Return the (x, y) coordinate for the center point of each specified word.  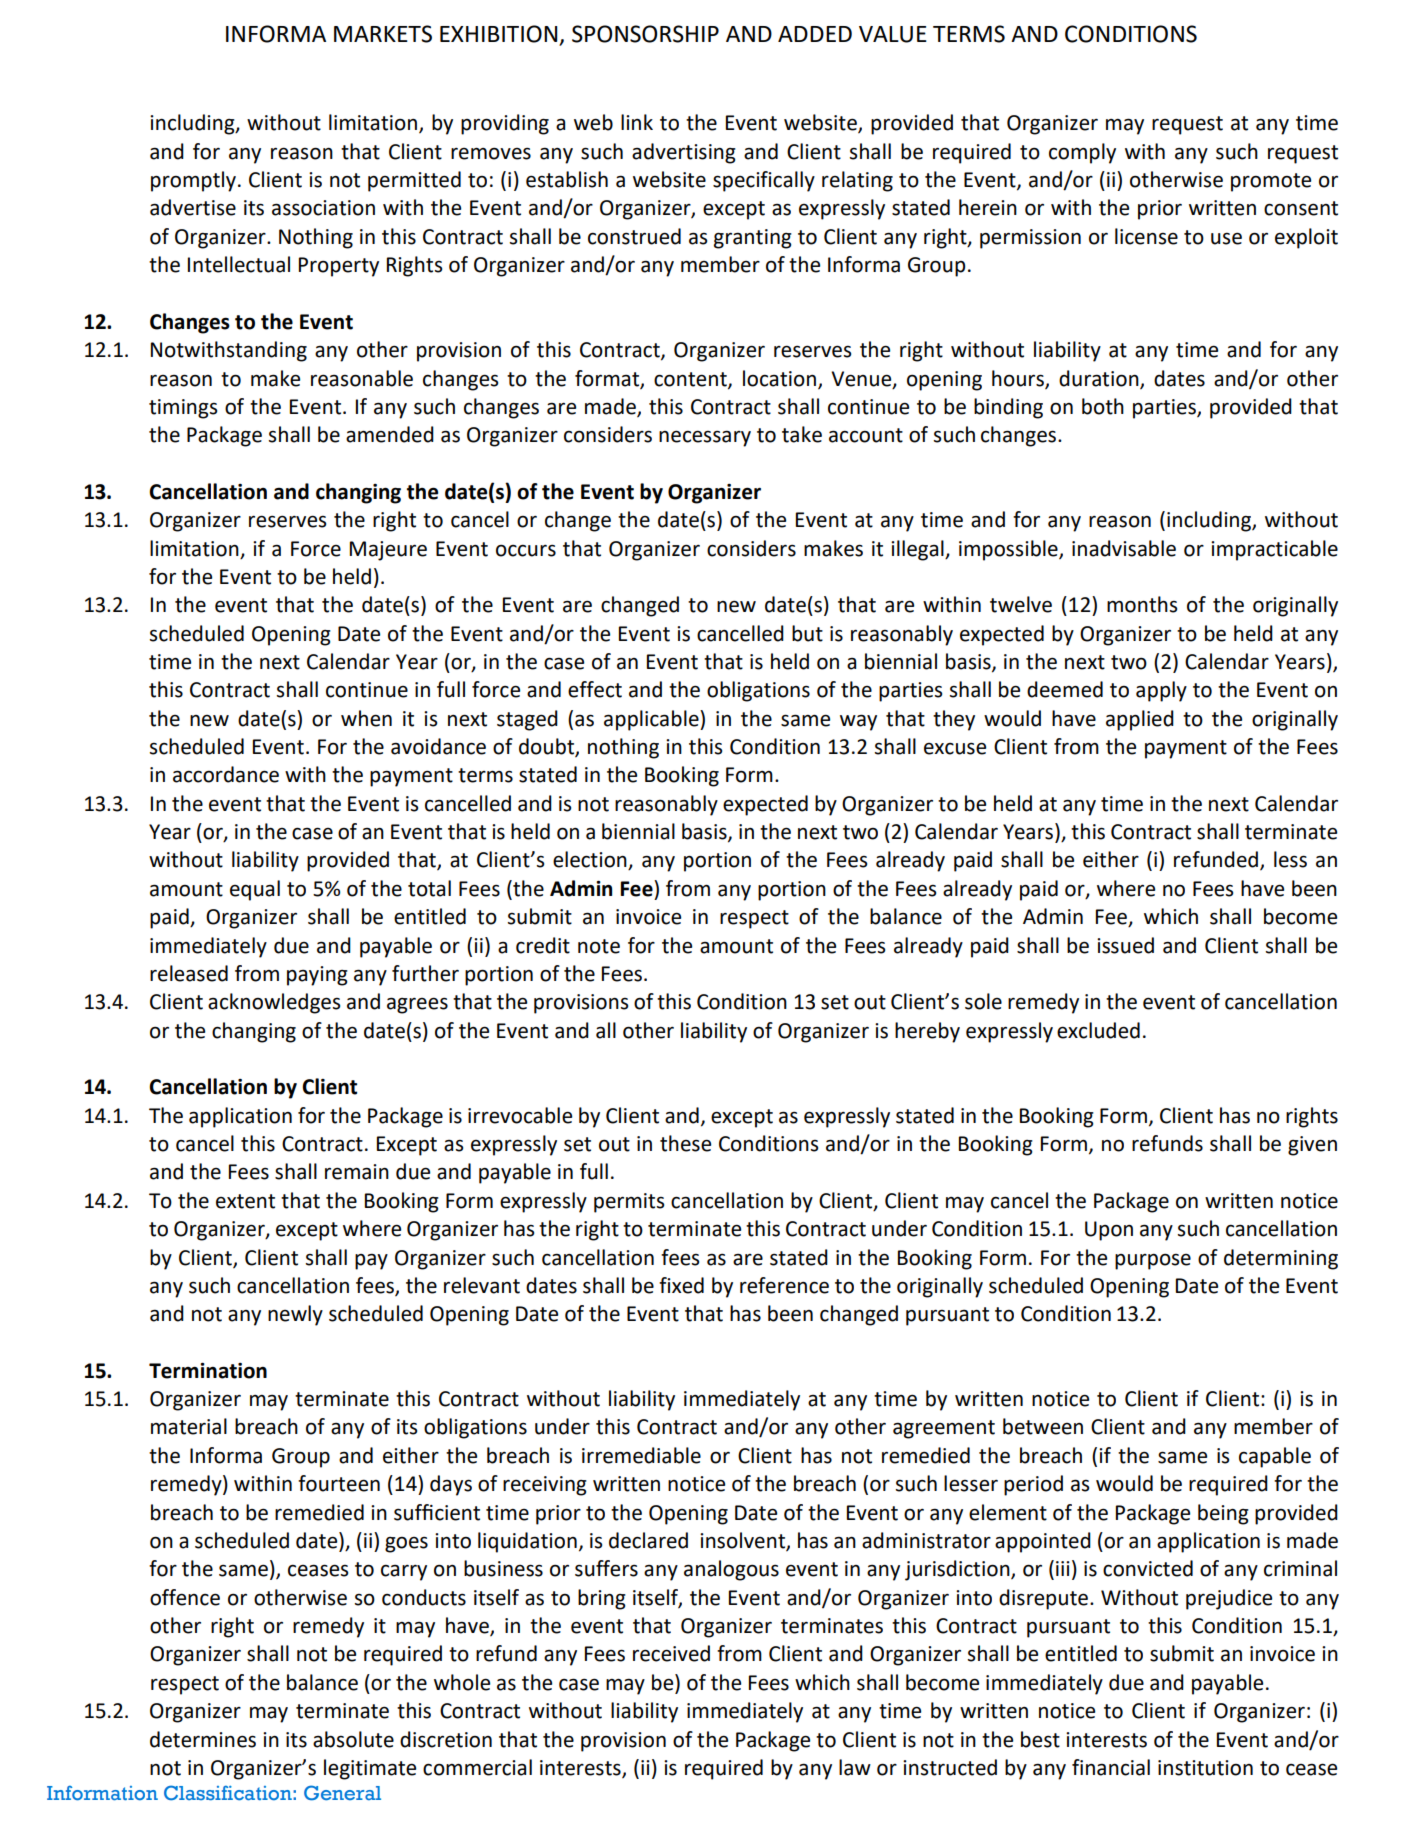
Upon (1109, 1231)
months (1142, 604)
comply (1082, 153)
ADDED (815, 34)
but (807, 633)
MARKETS (383, 34)
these (685, 1143)
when (366, 718)
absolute (353, 1739)
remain (357, 1172)
